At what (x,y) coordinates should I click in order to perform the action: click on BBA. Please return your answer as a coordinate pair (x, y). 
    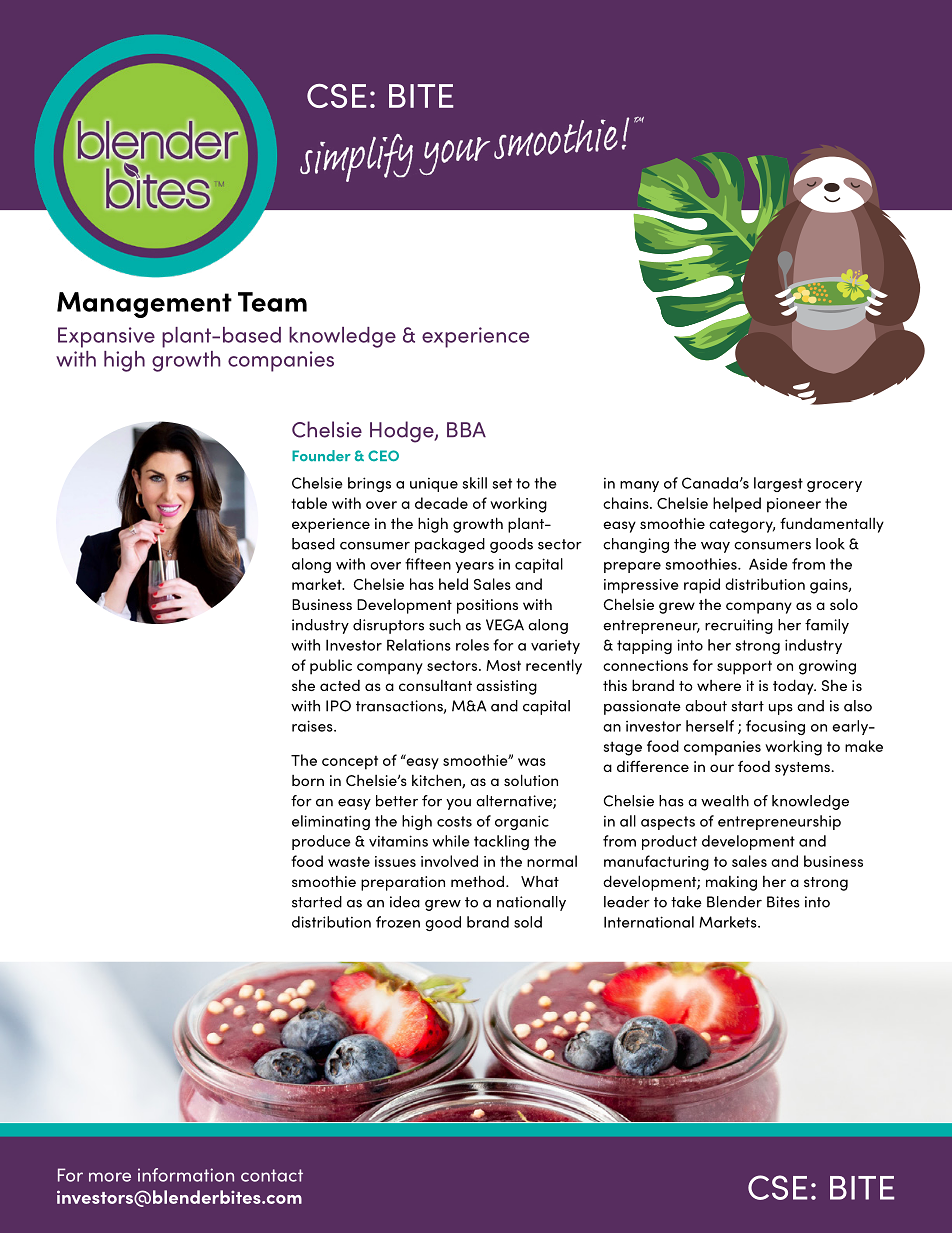
    Looking at the image, I should click on (466, 429).
